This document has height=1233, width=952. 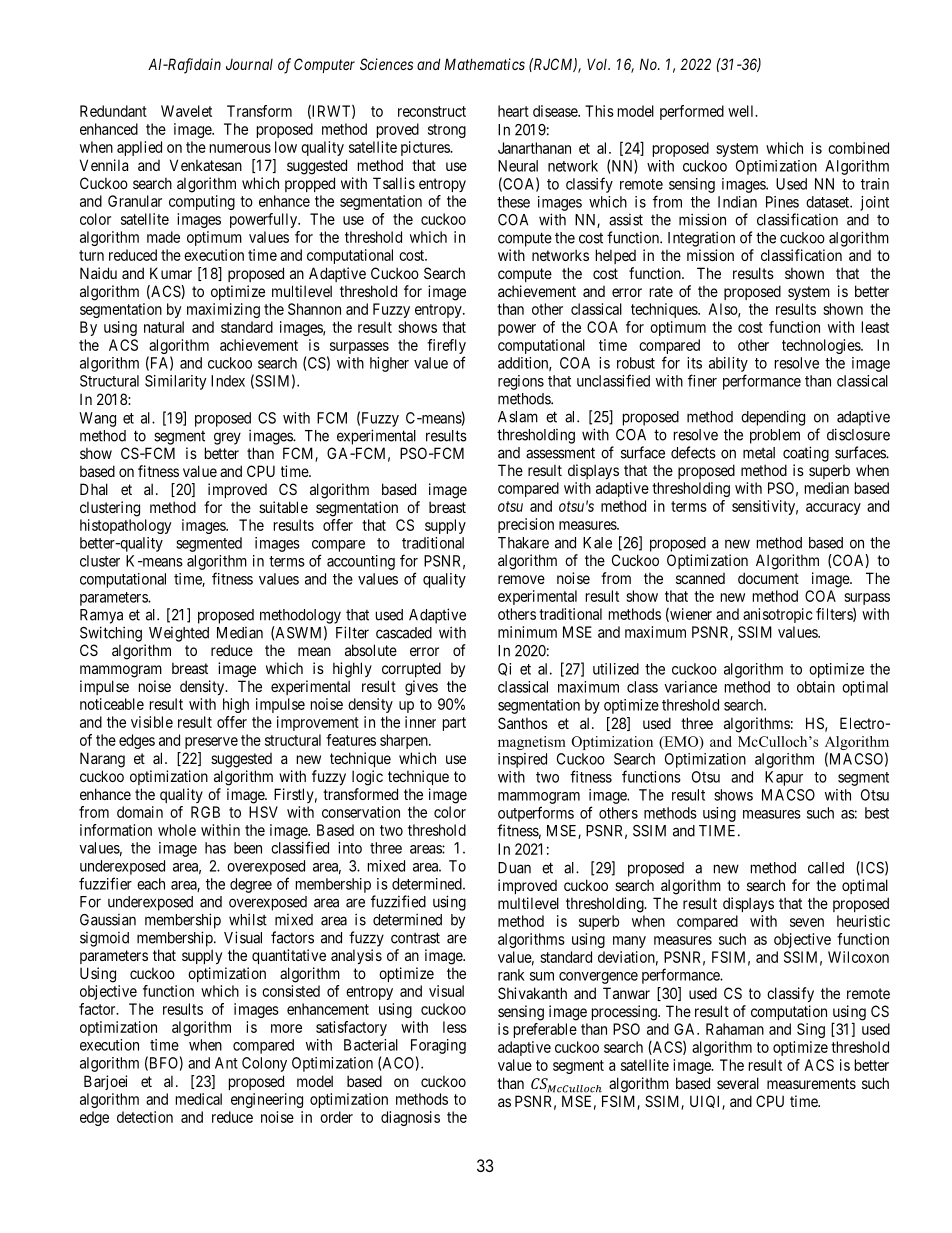 What do you see at coordinates (179, 634) in the document?
I see `Weighted` at bounding box center [179, 634].
